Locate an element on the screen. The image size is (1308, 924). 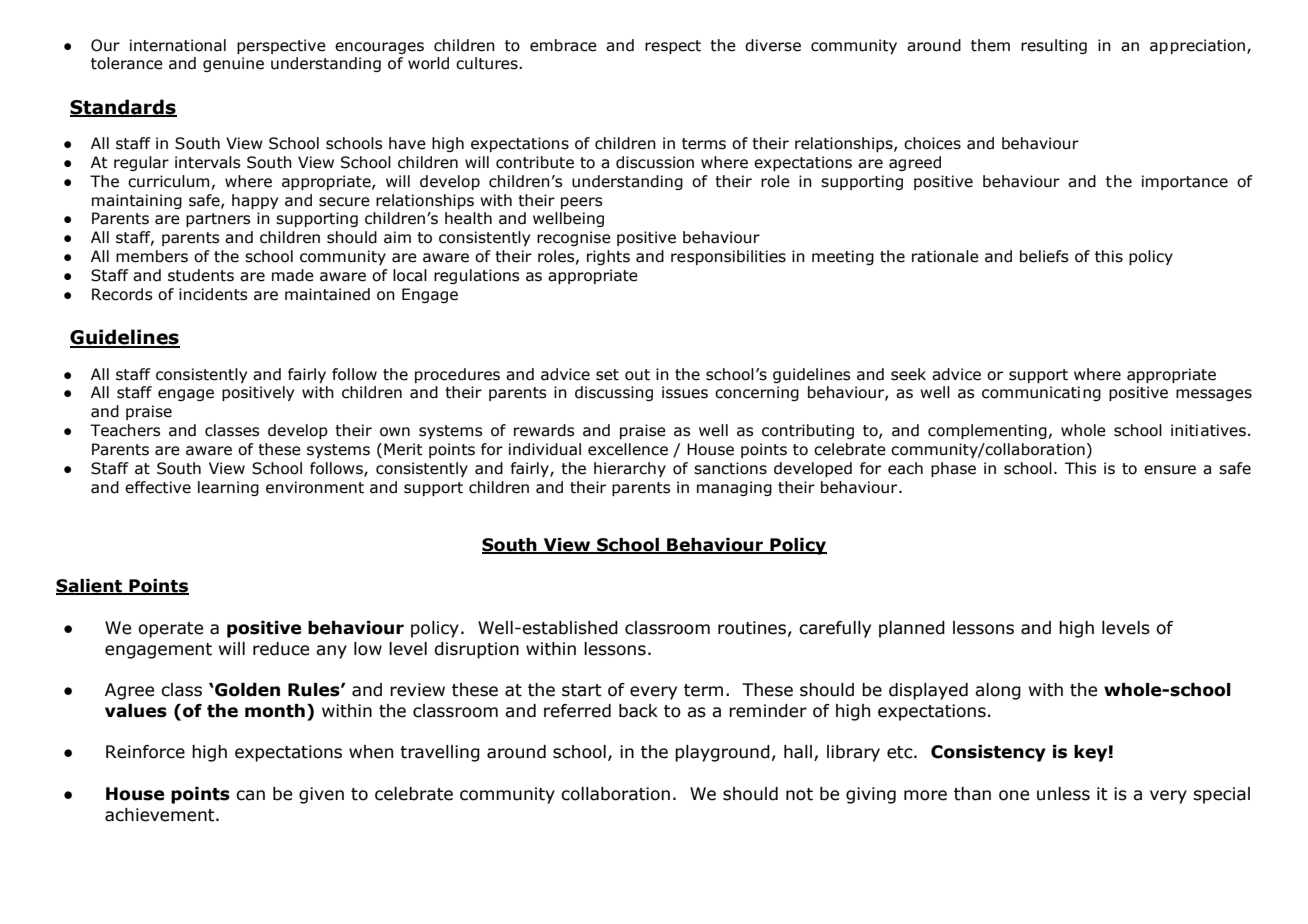
genuine is located at coordinates (233, 64).
